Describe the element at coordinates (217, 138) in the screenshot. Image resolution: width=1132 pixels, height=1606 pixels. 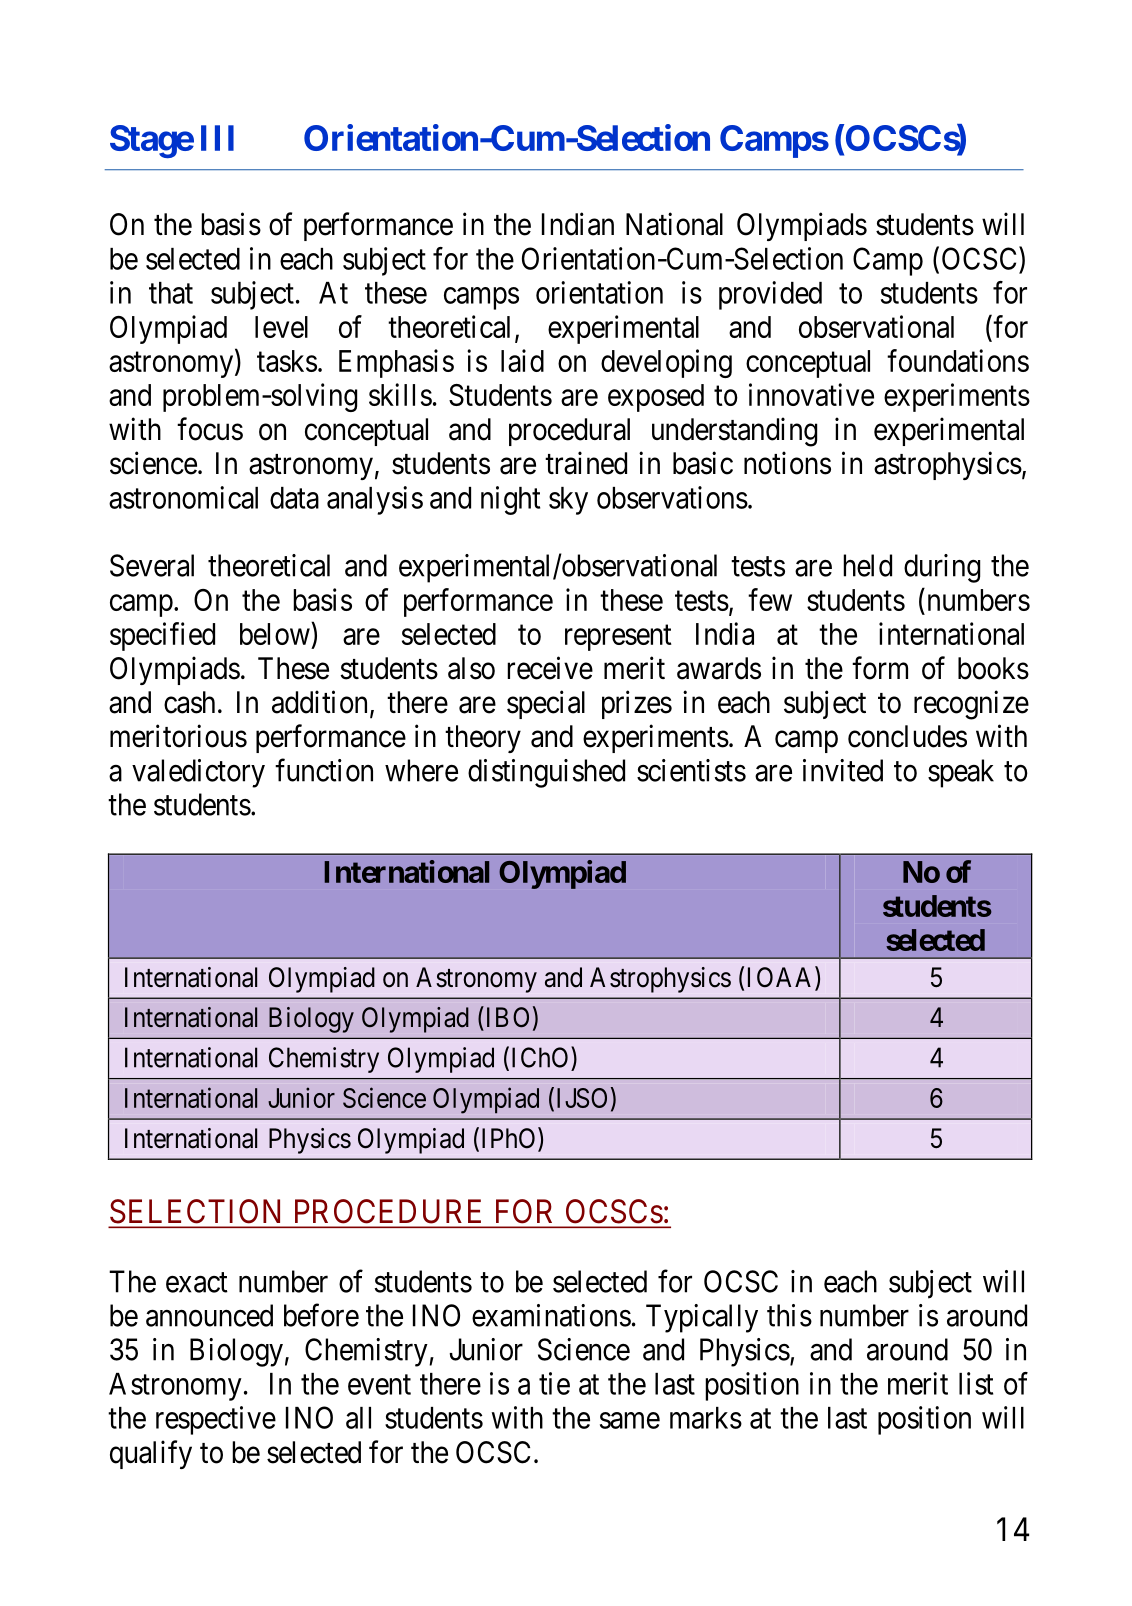
I see `III` at that location.
